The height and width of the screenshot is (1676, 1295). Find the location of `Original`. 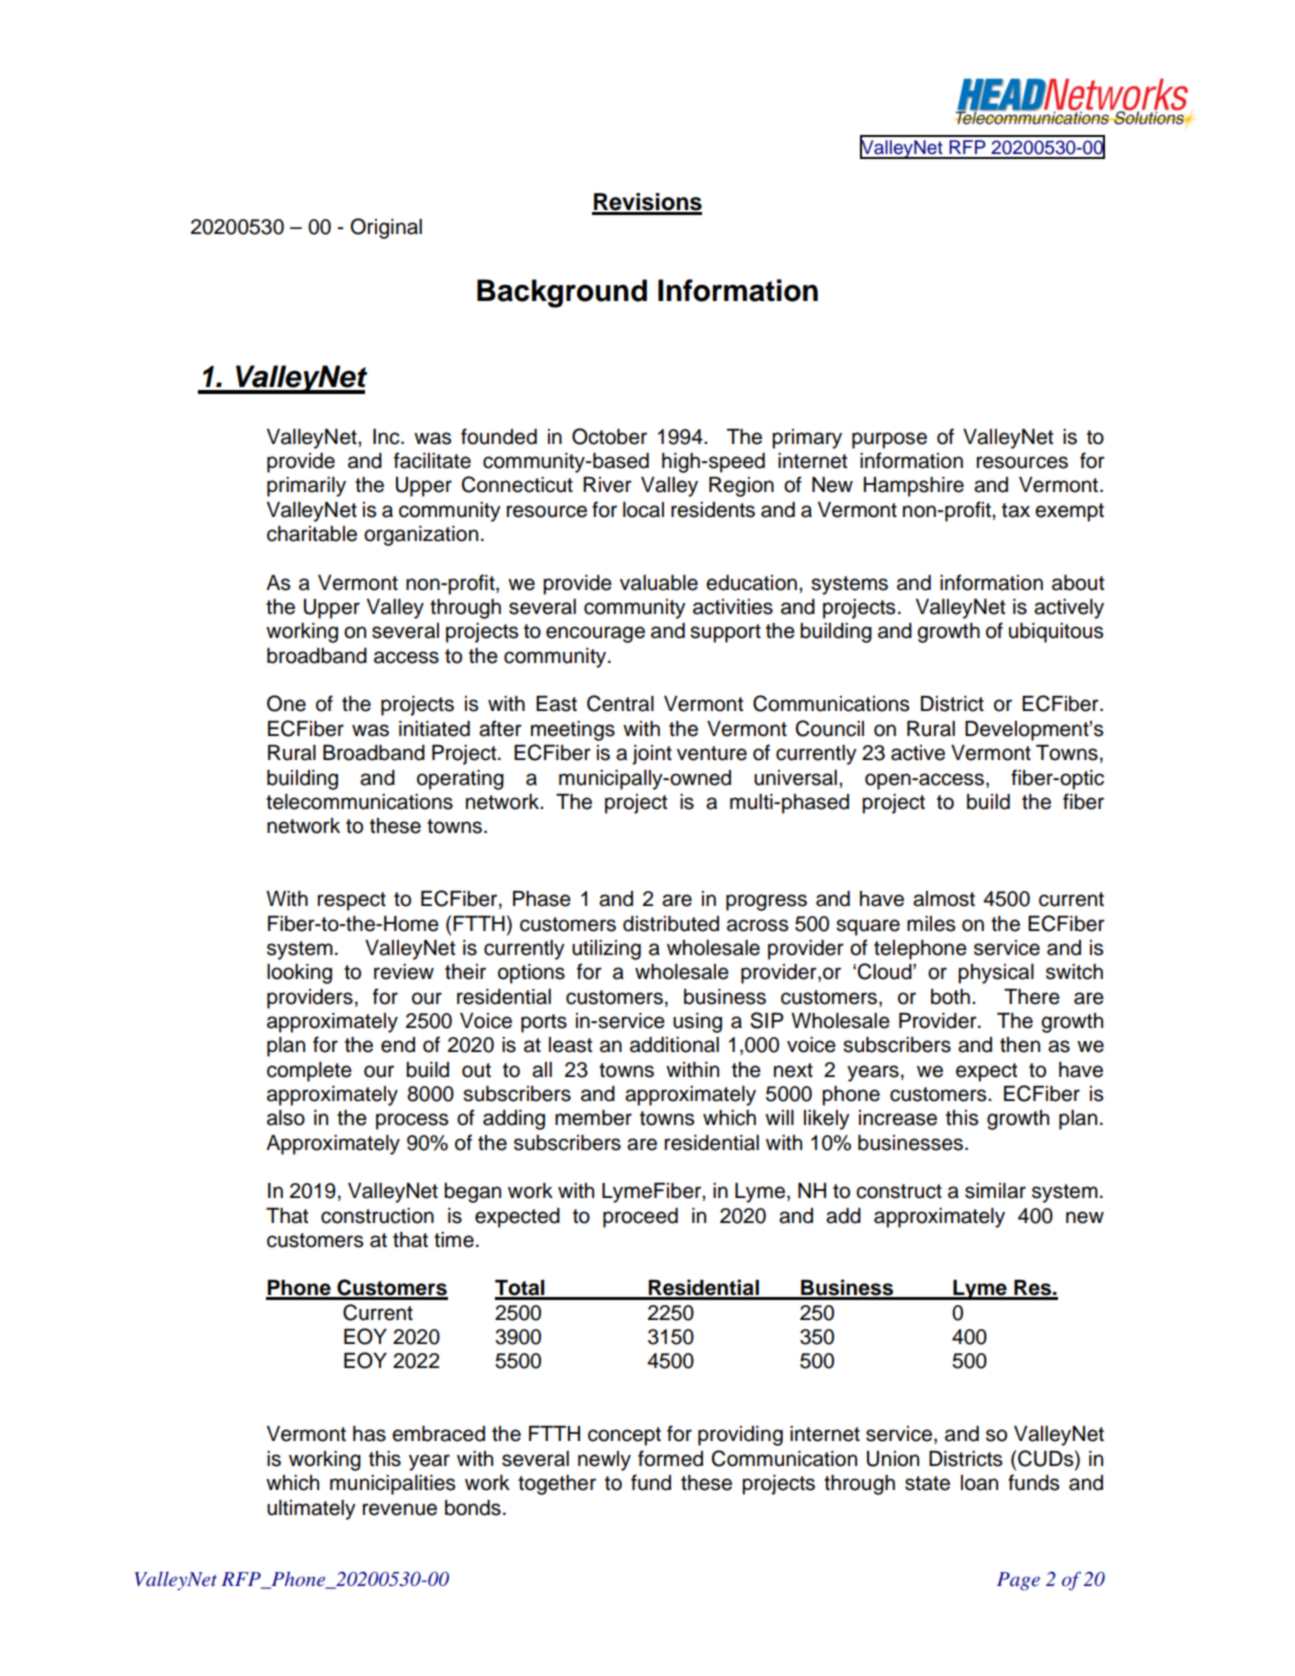

Original is located at coordinates (386, 228).
